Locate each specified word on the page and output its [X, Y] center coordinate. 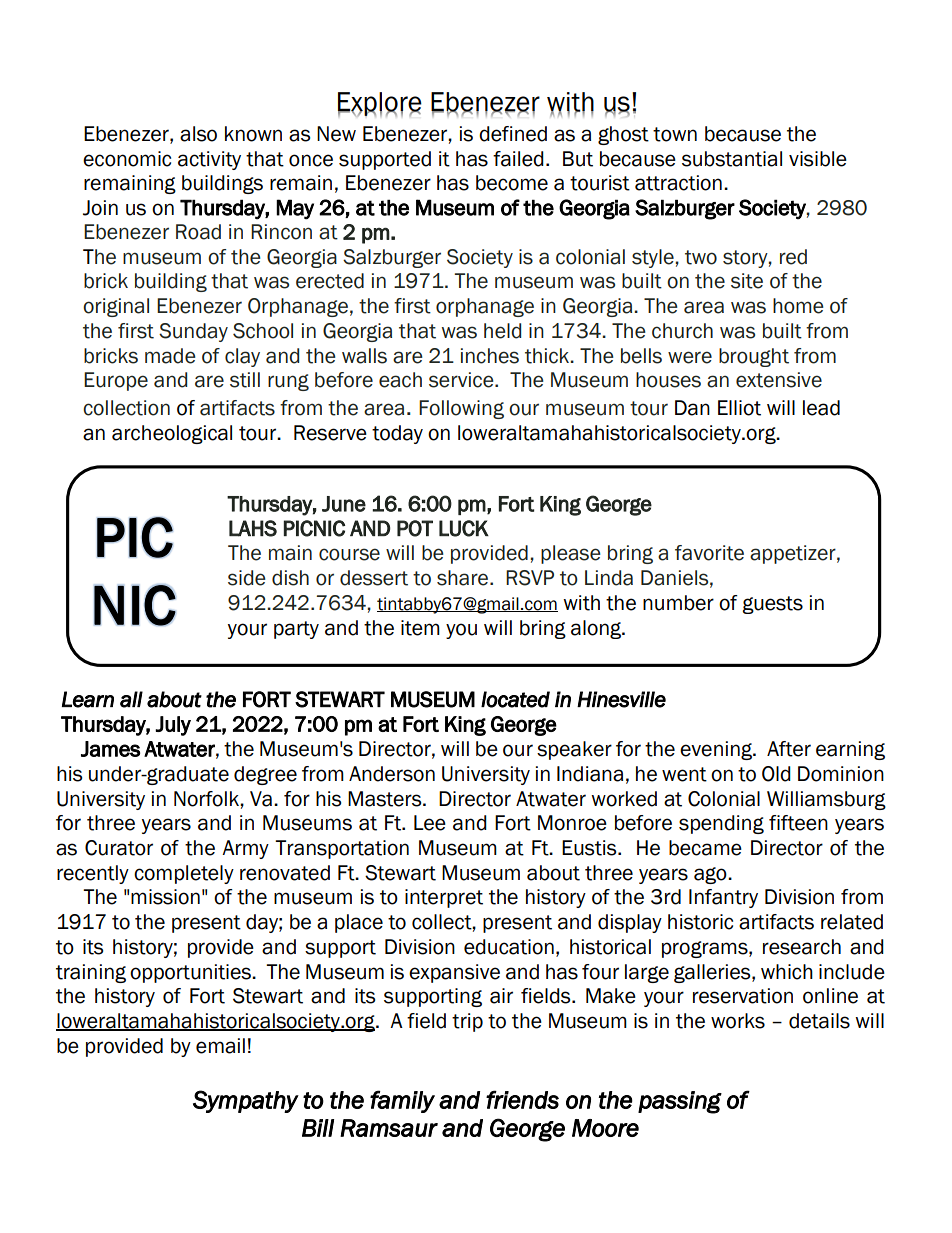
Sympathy [246, 1101]
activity [209, 160]
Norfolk [207, 799]
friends [522, 1099]
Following [461, 409]
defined [513, 134]
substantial [732, 159]
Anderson [392, 774]
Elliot [739, 408]
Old [776, 774]
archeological [172, 434]
